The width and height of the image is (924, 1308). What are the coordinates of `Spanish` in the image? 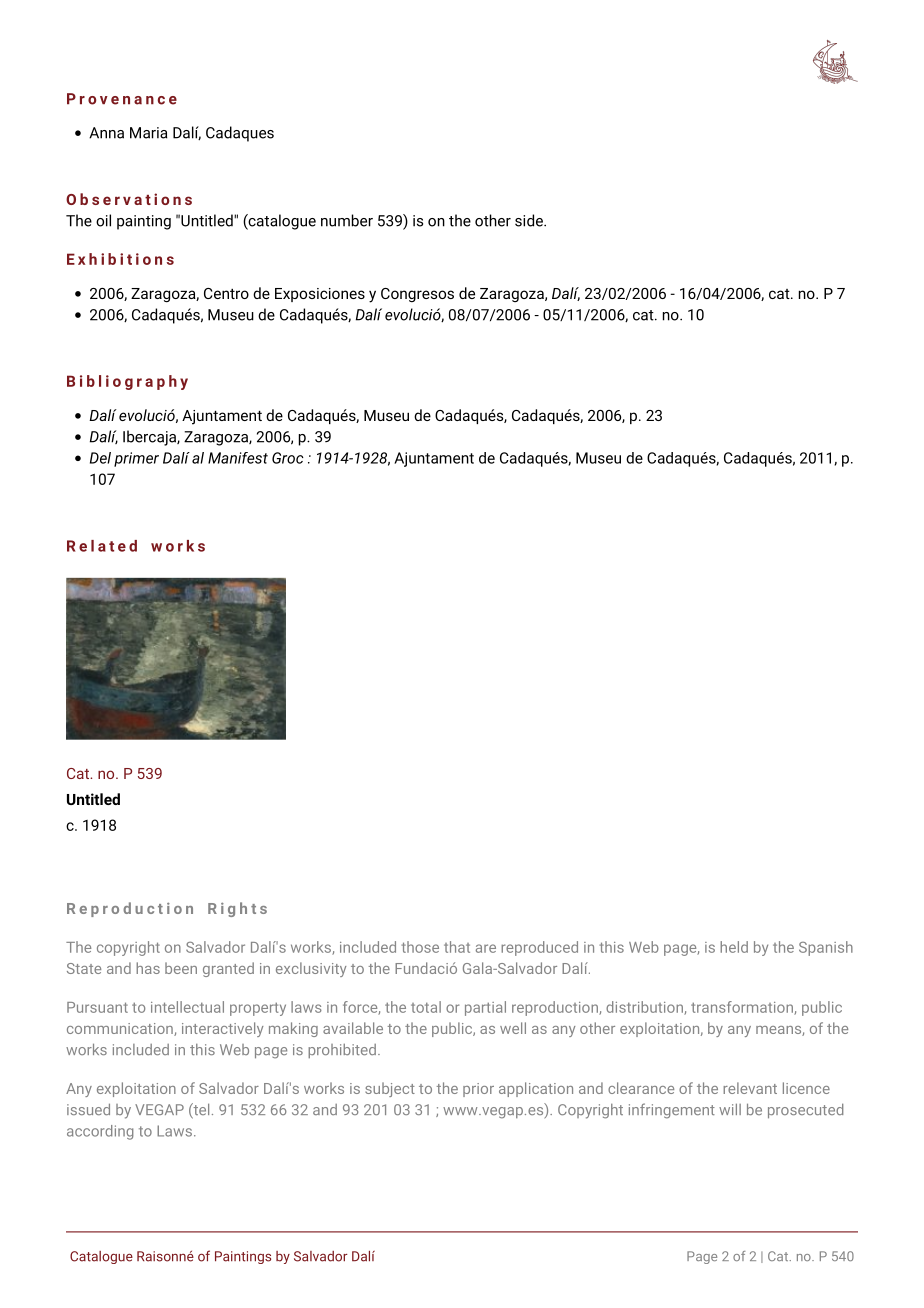 It's located at (826, 948).
